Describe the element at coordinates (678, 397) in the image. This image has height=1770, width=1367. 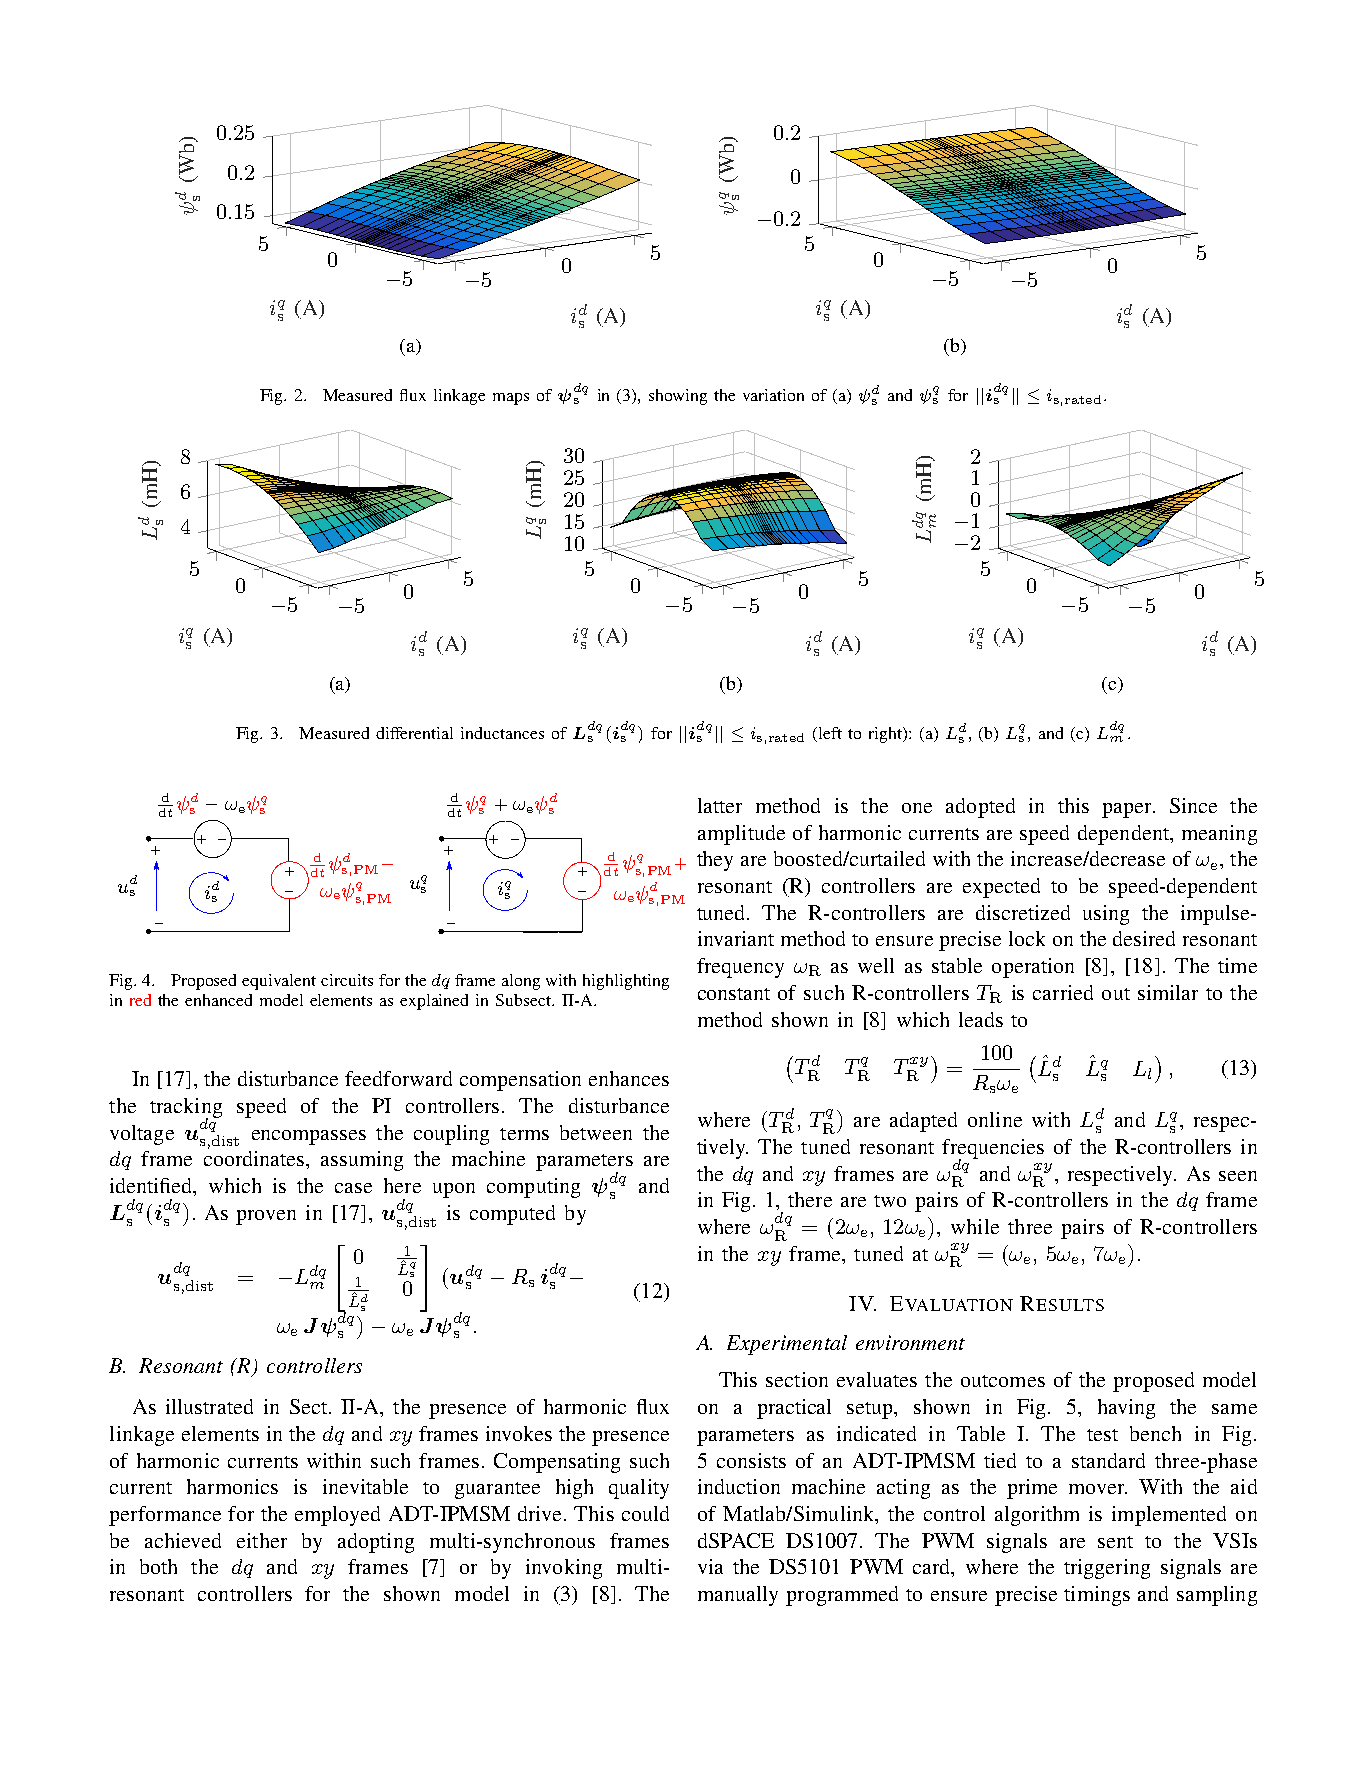
I see `showing` at that location.
